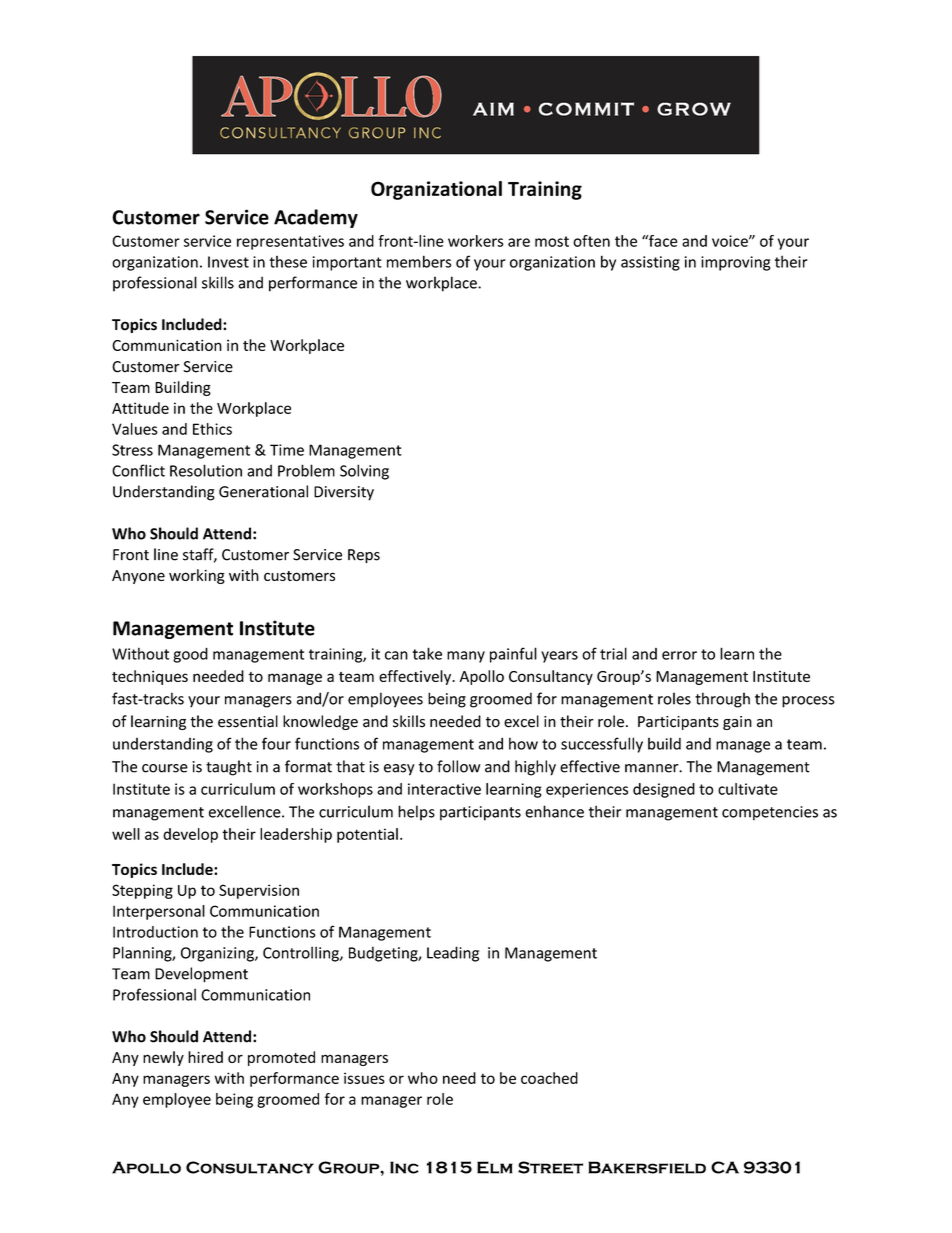  What do you see at coordinates (190, 655) in the page?
I see `good` at bounding box center [190, 655].
